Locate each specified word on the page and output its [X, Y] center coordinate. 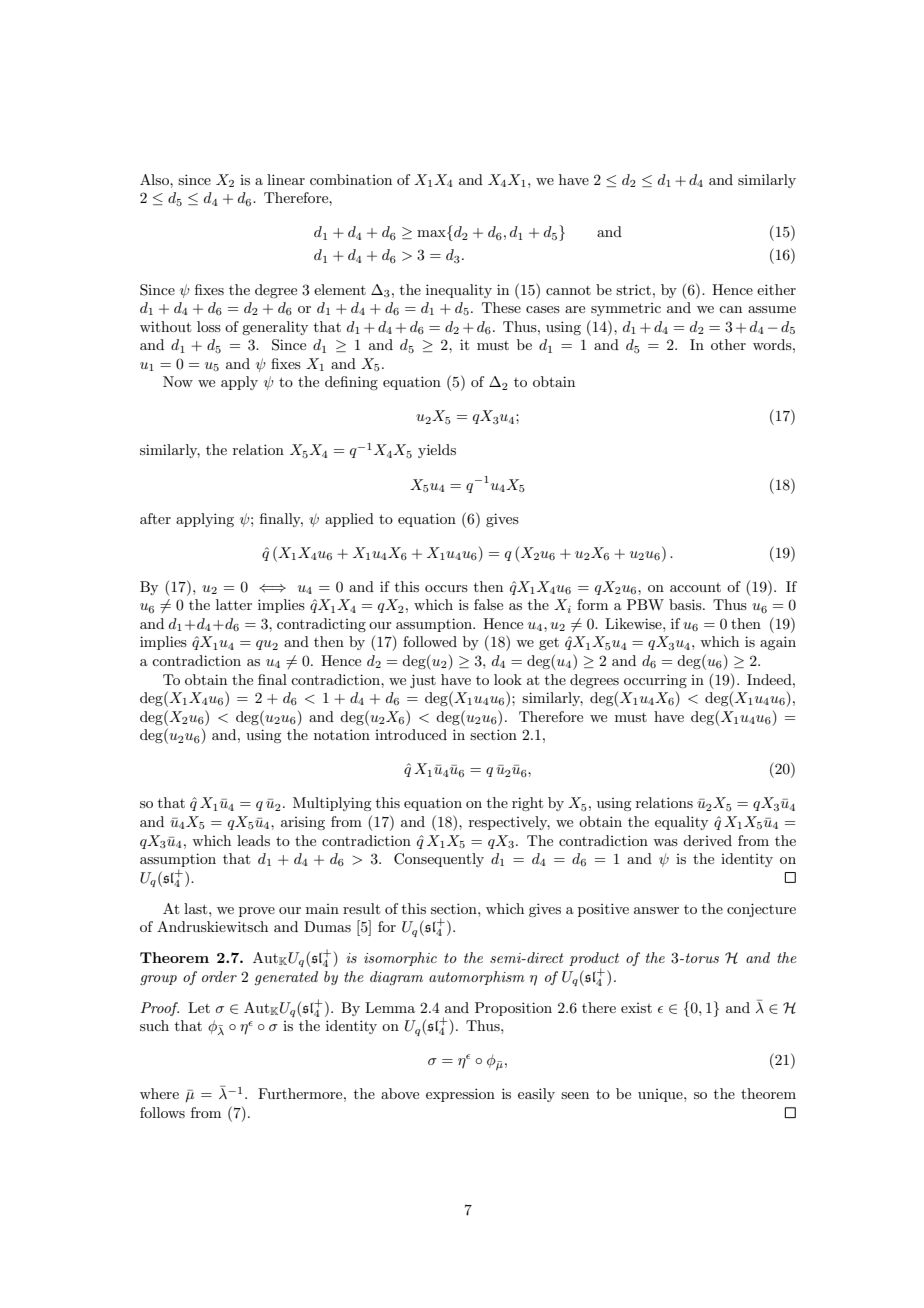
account [695, 587]
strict [633, 289]
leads [253, 840]
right [527, 804]
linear [286, 179]
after [155, 518]
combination [351, 179]
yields [437, 451]
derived [707, 840]
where [159, 1093]
